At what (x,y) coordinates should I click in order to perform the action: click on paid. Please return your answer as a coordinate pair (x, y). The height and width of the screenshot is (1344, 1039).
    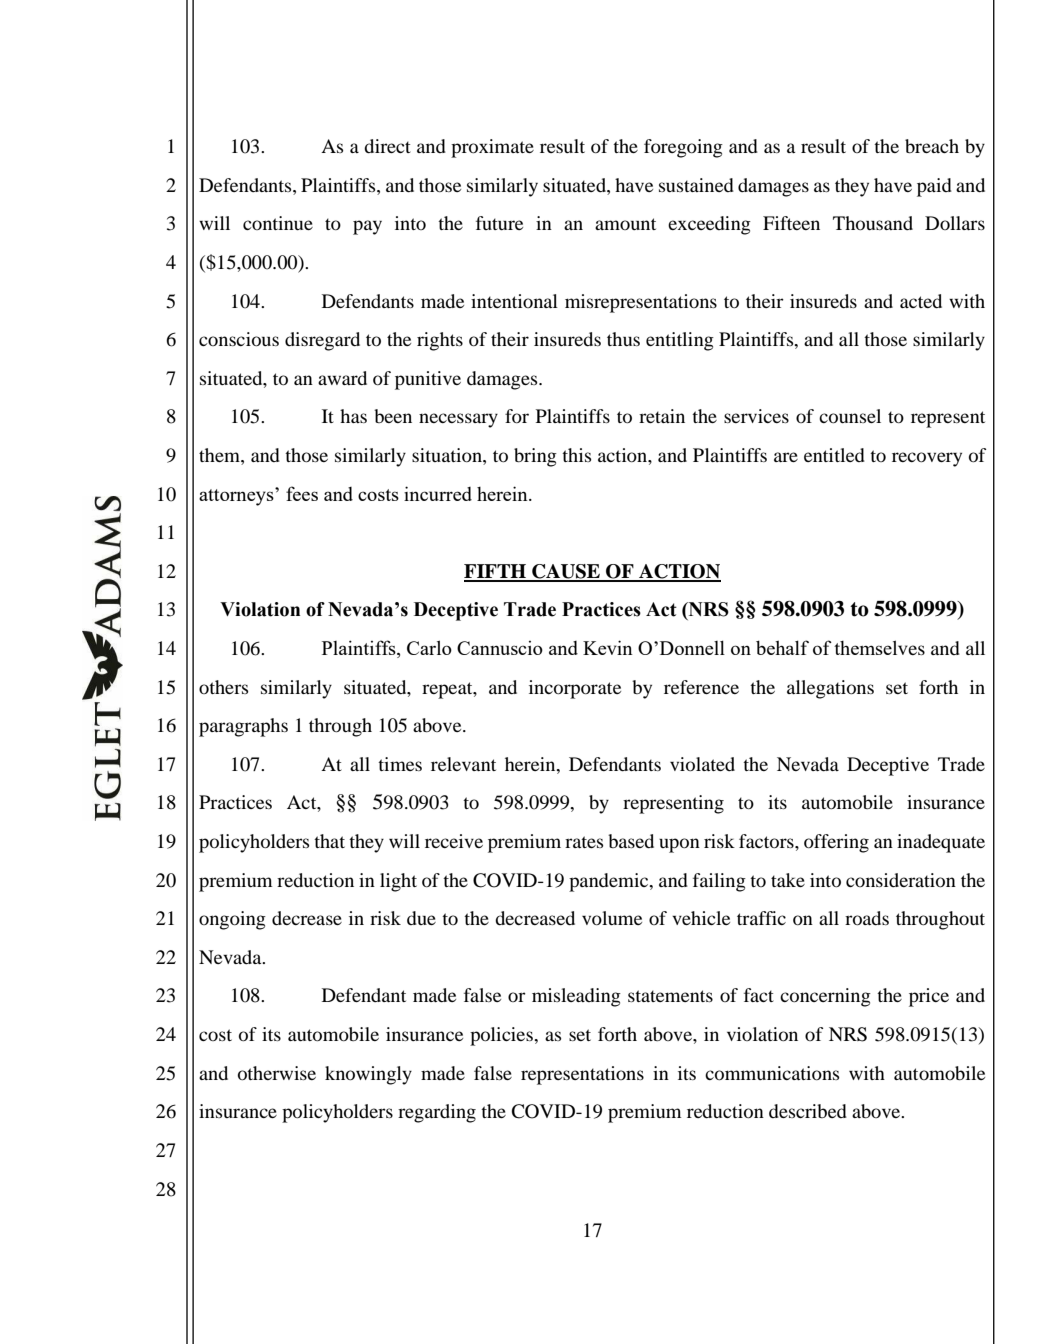
    Looking at the image, I should click on (934, 187).
